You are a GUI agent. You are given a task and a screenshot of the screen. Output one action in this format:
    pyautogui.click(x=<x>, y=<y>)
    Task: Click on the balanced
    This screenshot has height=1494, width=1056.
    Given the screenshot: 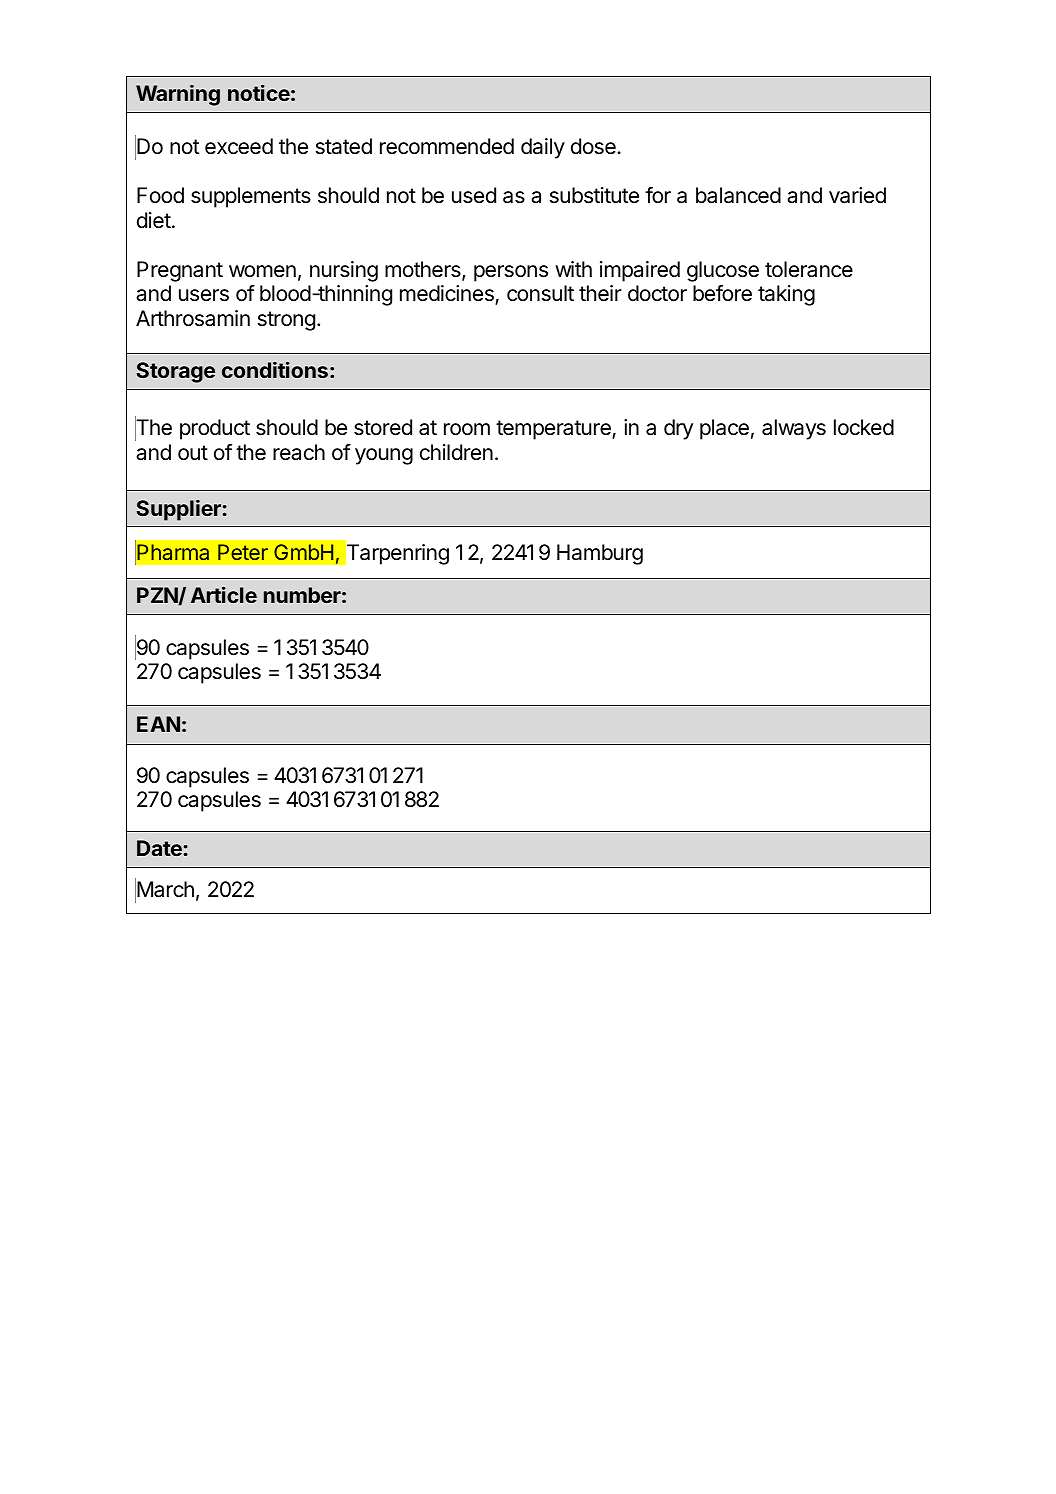 What is the action you would take?
    pyautogui.click(x=738, y=195)
